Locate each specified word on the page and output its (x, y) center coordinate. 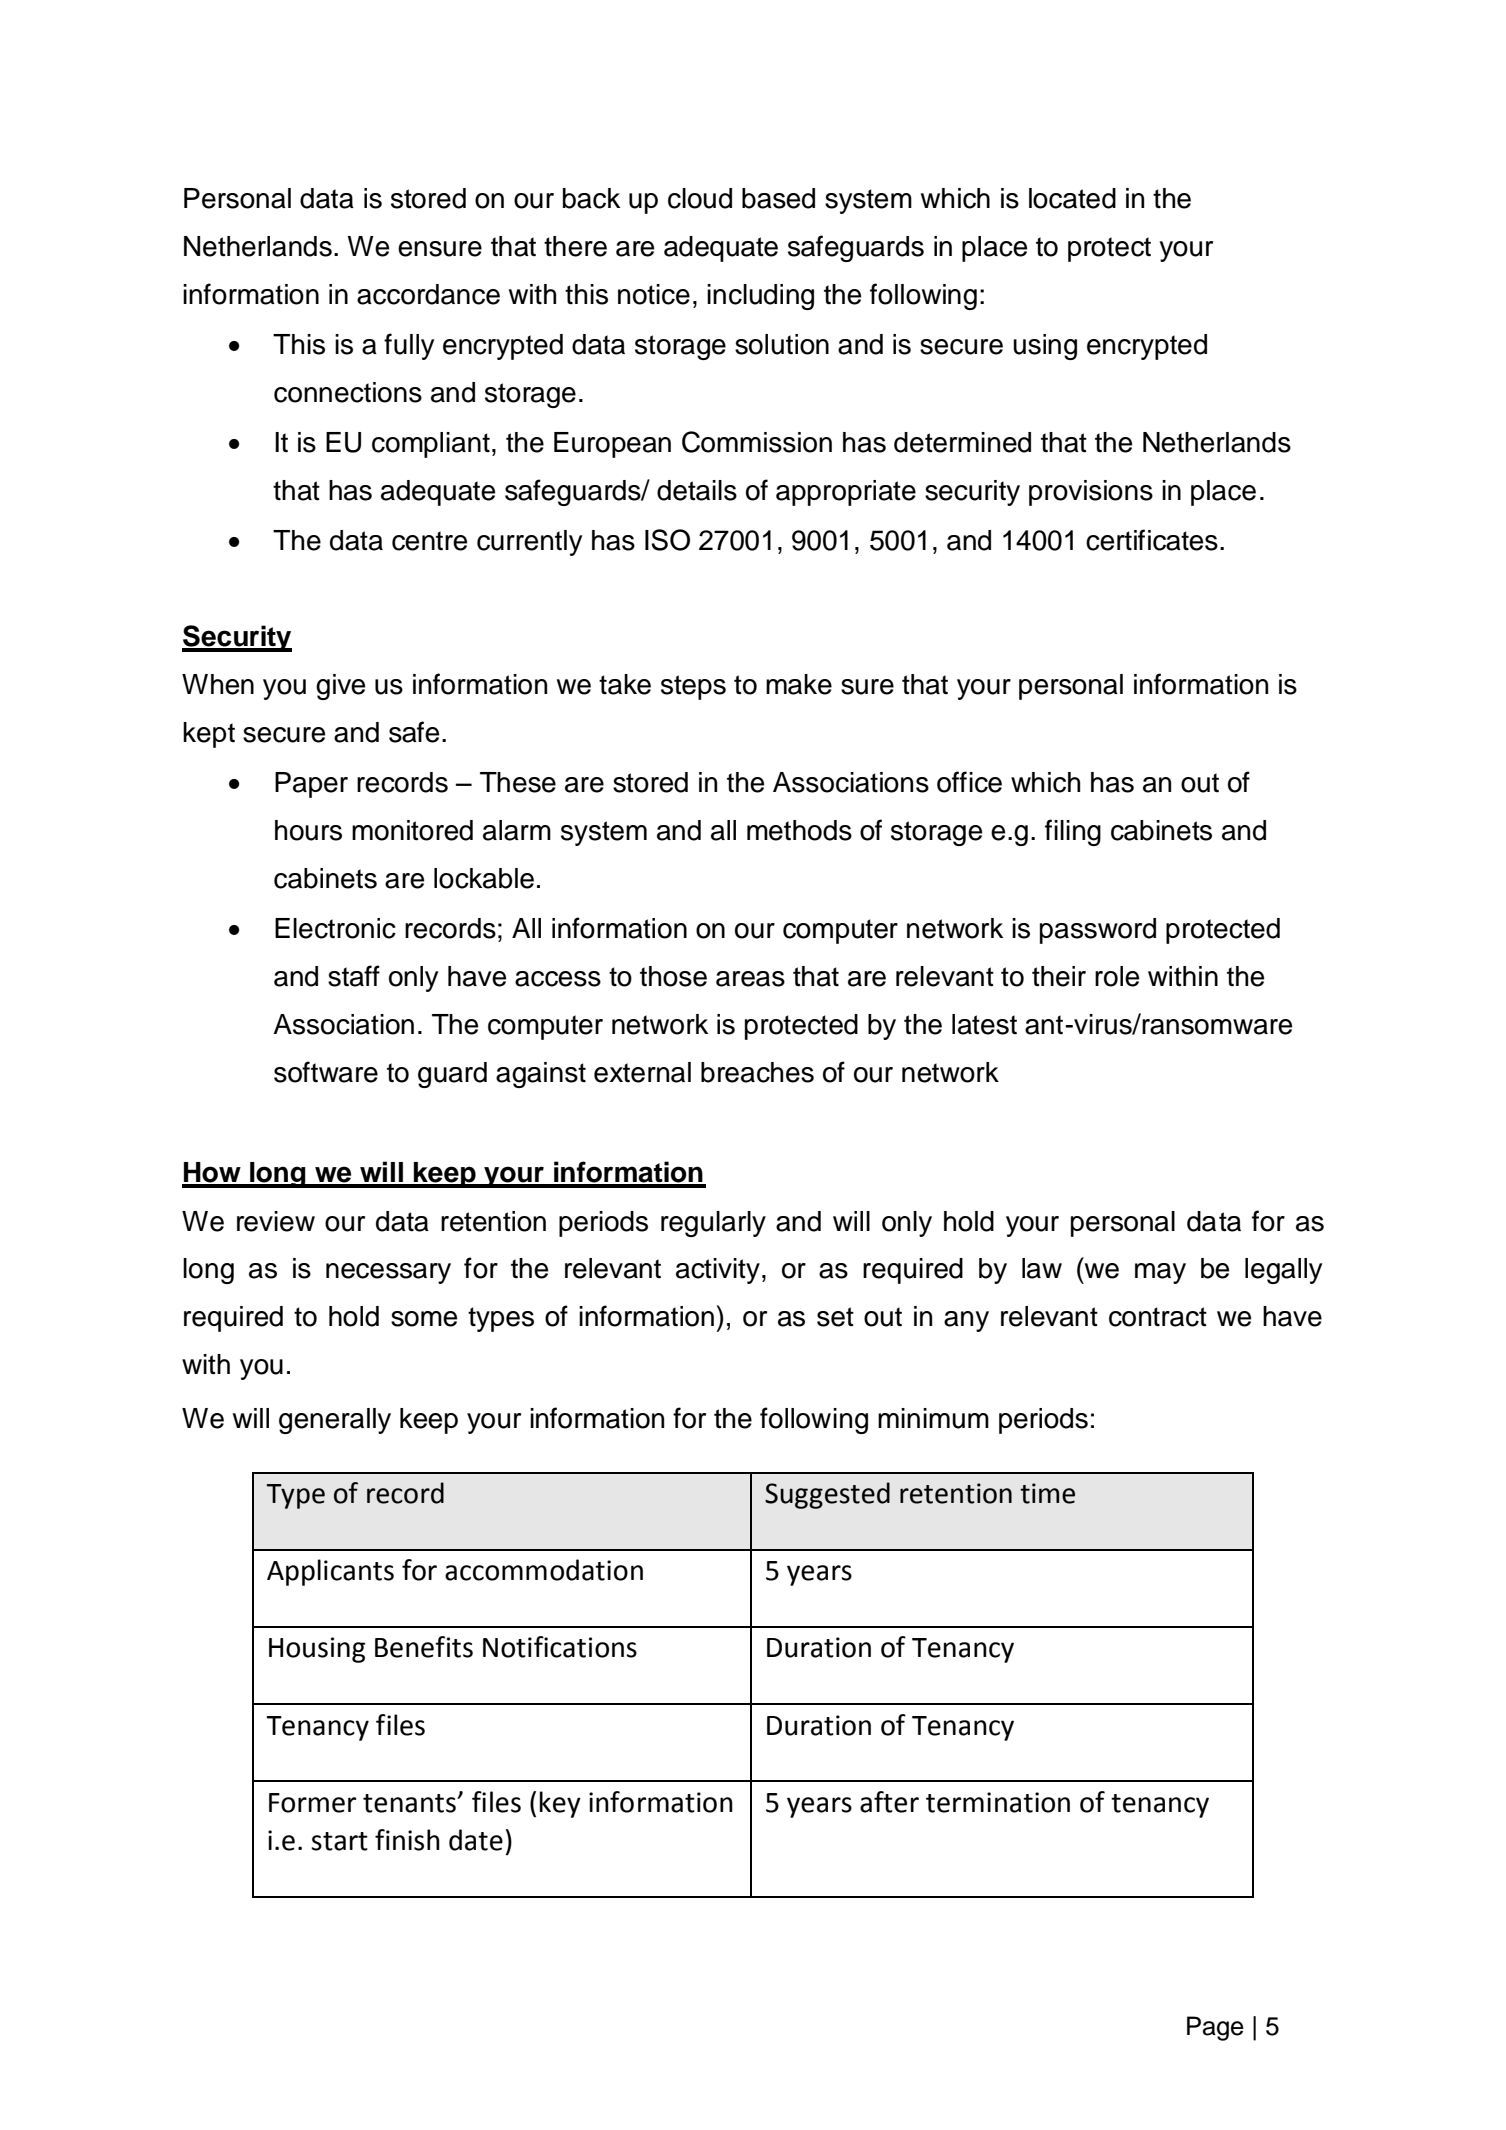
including (760, 297)
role (1117, 976)
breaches (757, 1072)
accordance (428, 294)
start (339, 1841)
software (326, 1072)
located (1072, 198)
